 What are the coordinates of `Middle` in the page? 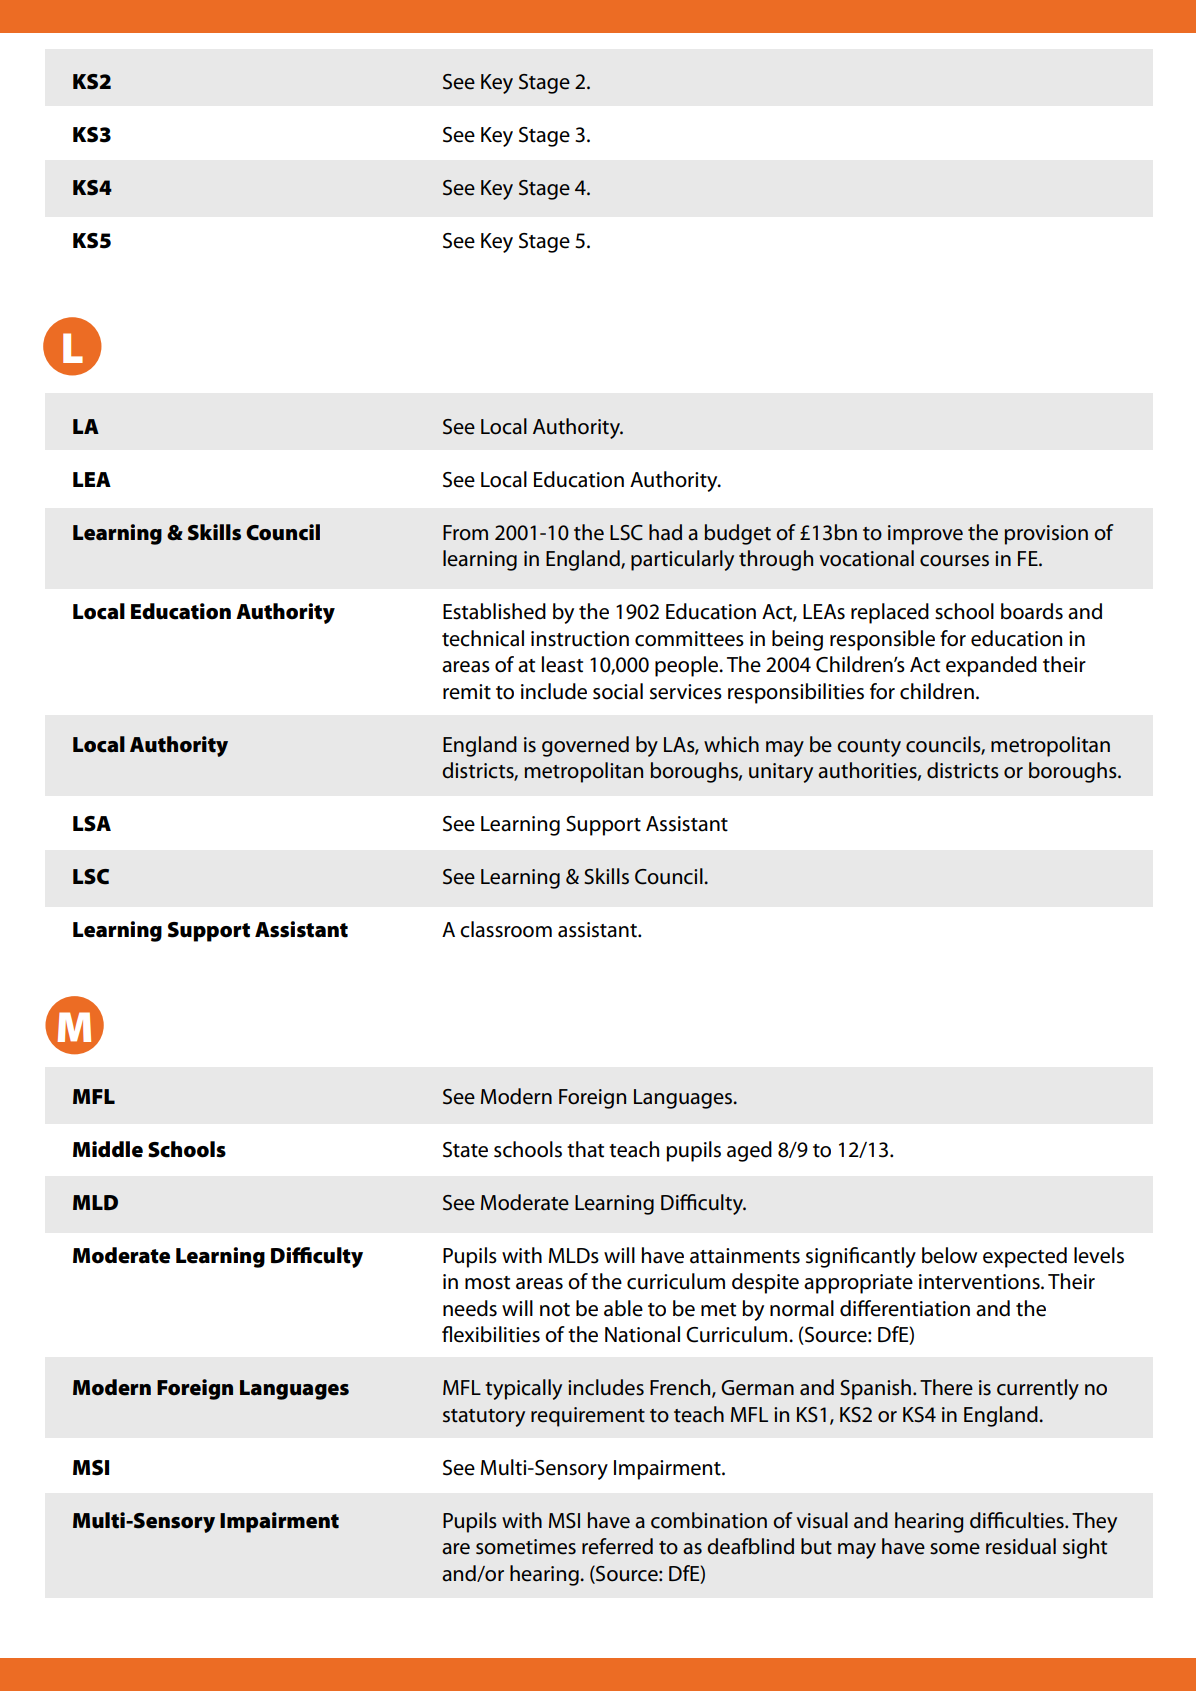 It's located at (108, 1149).
